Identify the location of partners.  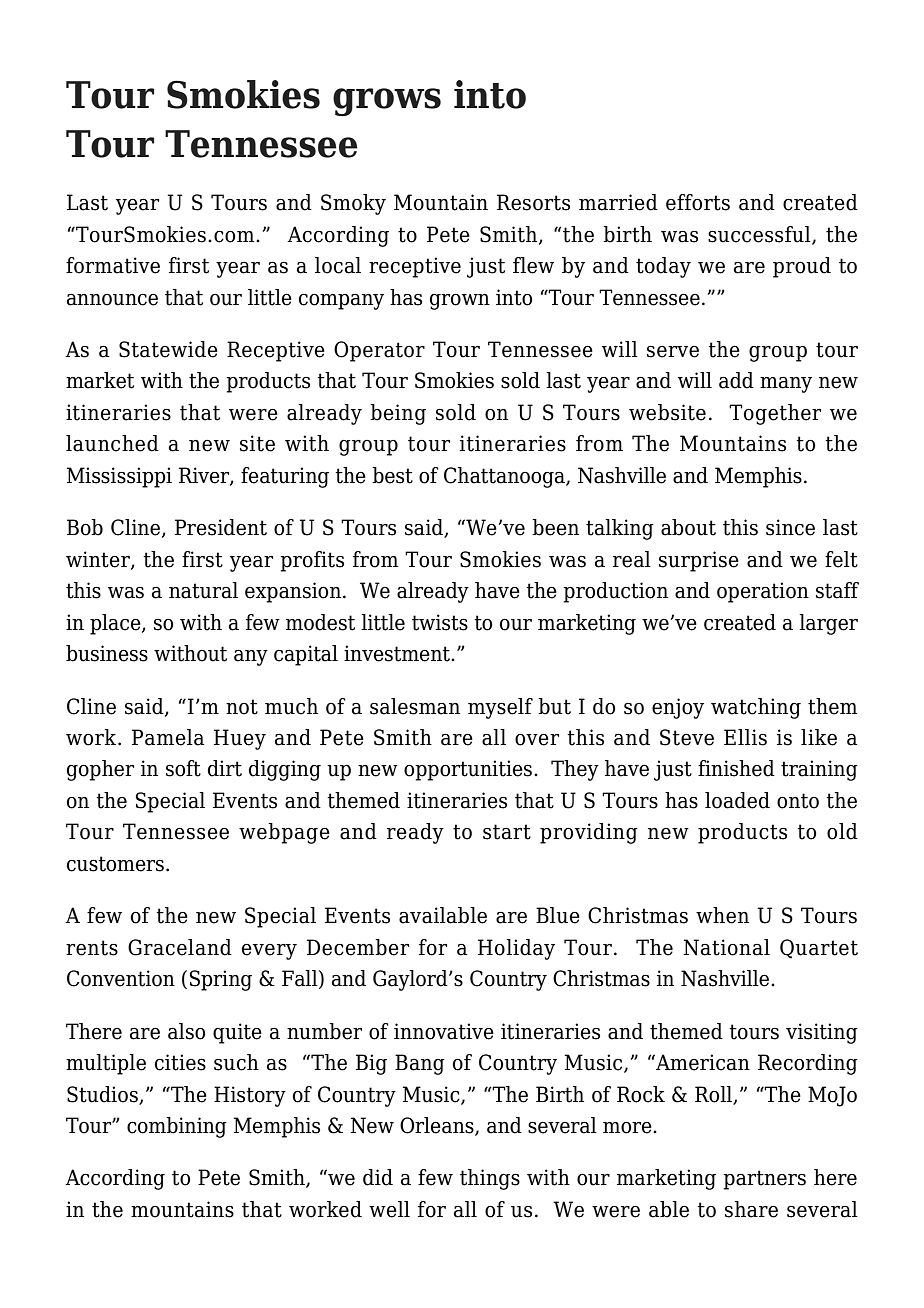
(764, 1180).
